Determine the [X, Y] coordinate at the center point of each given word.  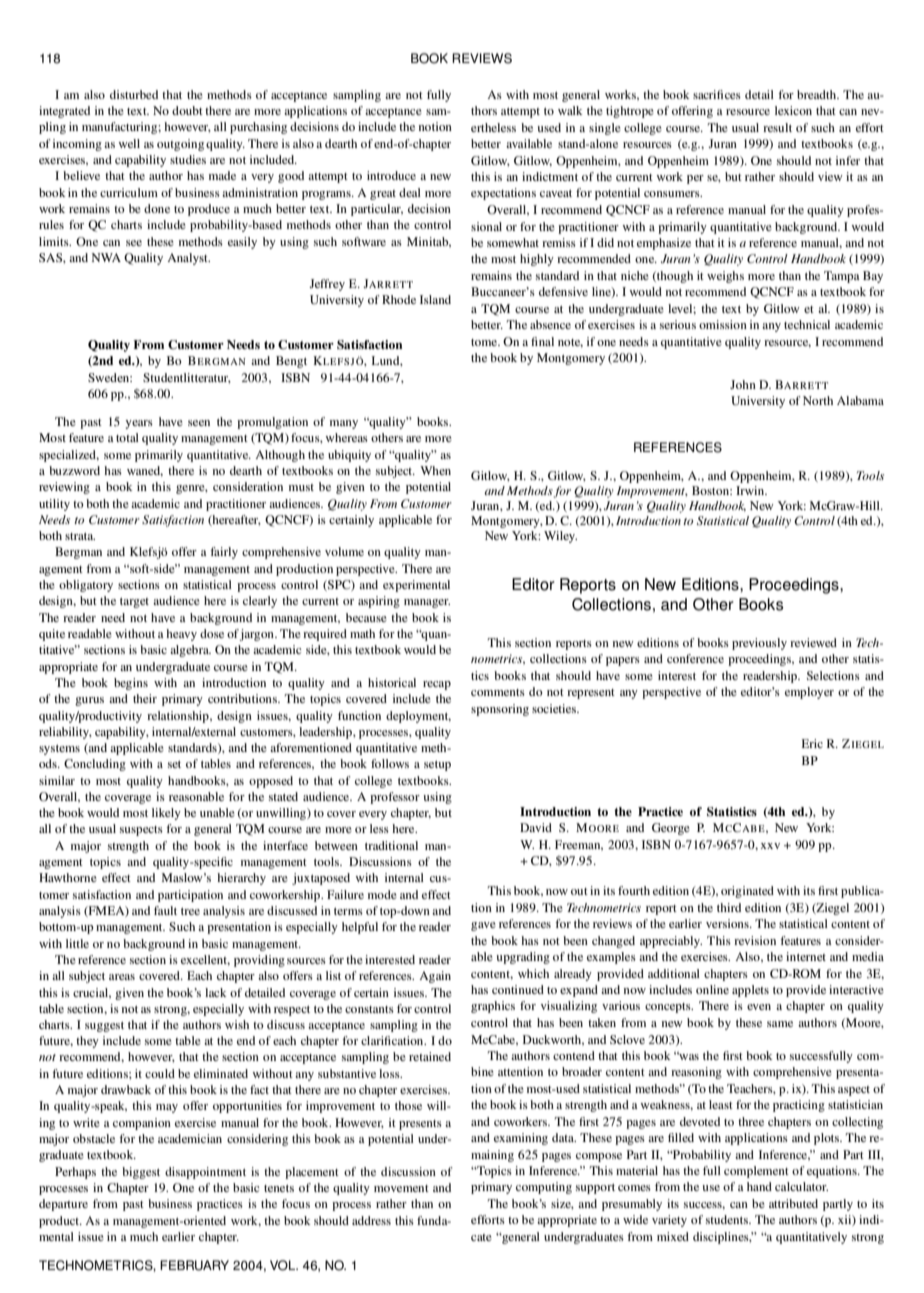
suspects [141, 831]
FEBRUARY [194, 1265]
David [536, 827]
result [777, 127]
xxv [770, 846]
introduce [391, 175]
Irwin [751, 490]
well [129, 143]
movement [401, 1188]
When [435, 470]
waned [145, 471]
